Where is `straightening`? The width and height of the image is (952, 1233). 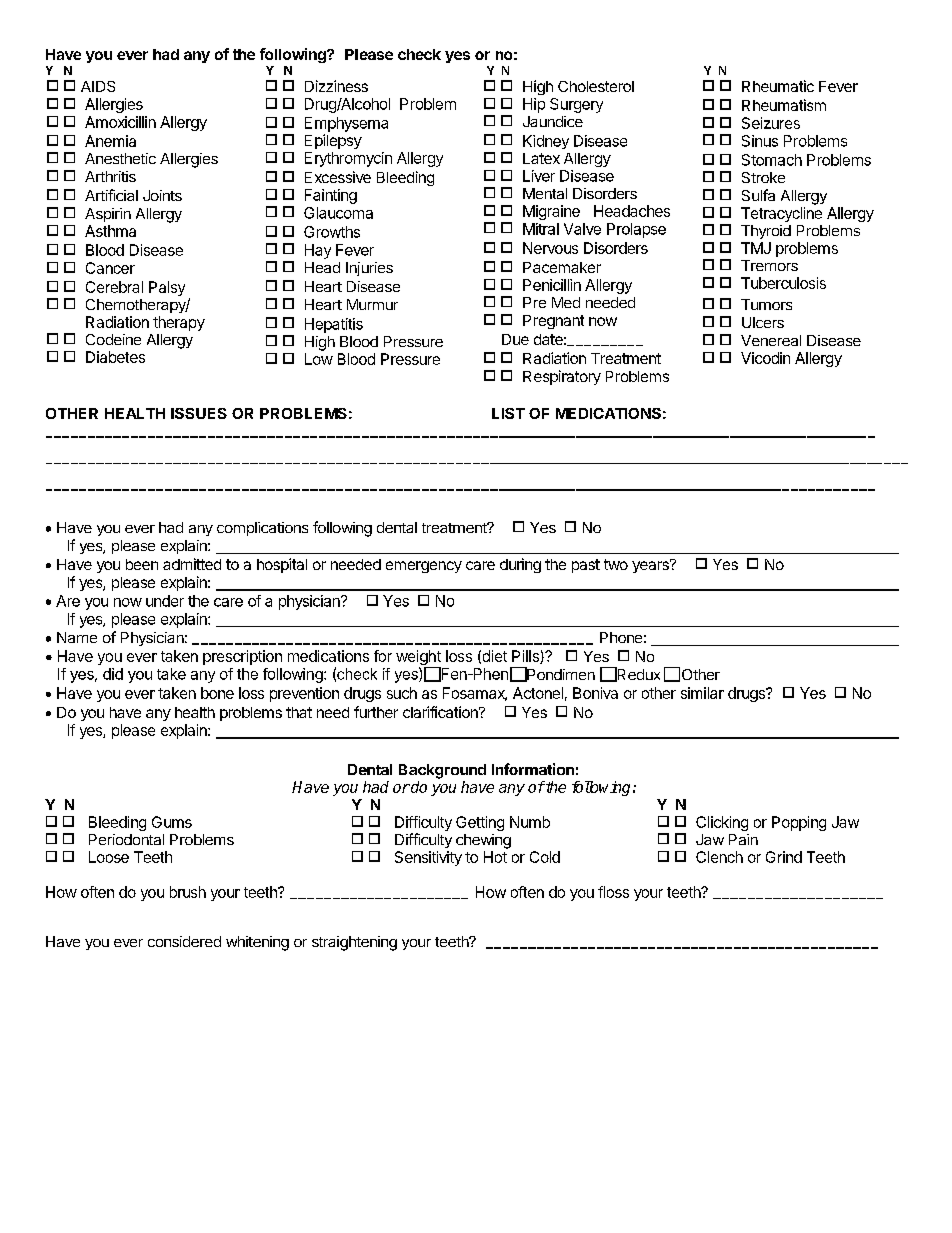
straightening is located at coordinates (354, 943).
